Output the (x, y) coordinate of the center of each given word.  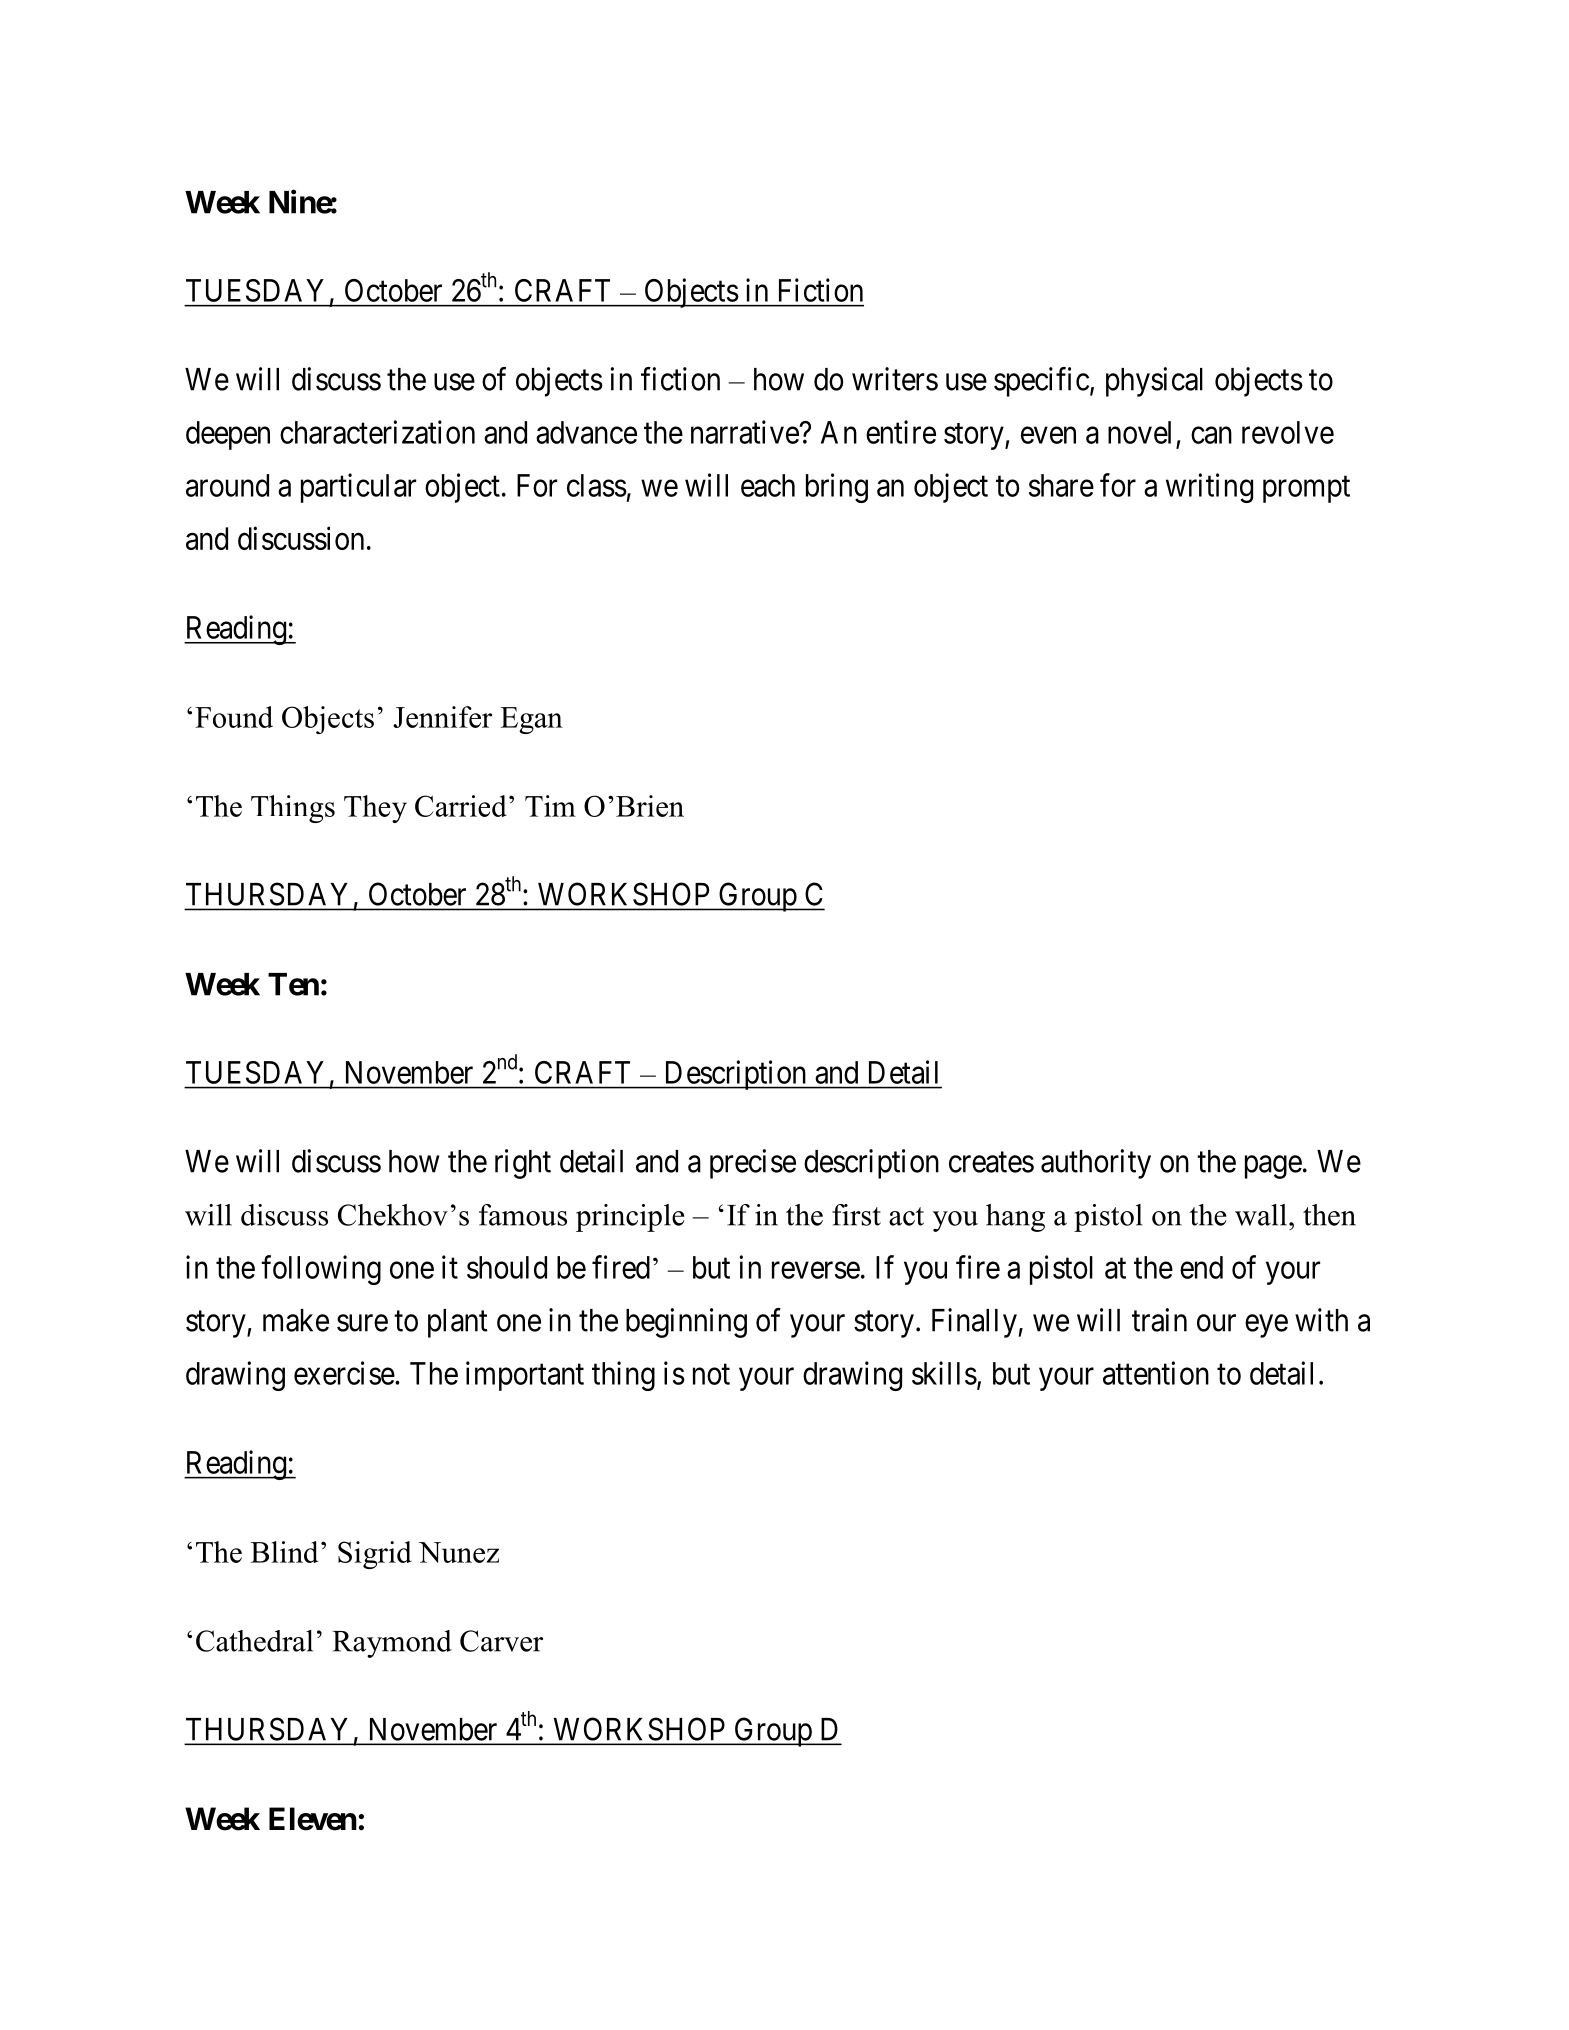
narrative (745, 432)
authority (1096, 1164)
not (711, 1374)
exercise (344, 1373)
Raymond (392, 1644)
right (523, 1164)
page (1273, 1167)
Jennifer (442, 717)
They (375, 809)
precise (753, 1164)
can (1211, 435)
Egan (531, 720)
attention (1156, 1373)
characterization (377, 432)
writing (1209, 488)
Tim (550, 806)
